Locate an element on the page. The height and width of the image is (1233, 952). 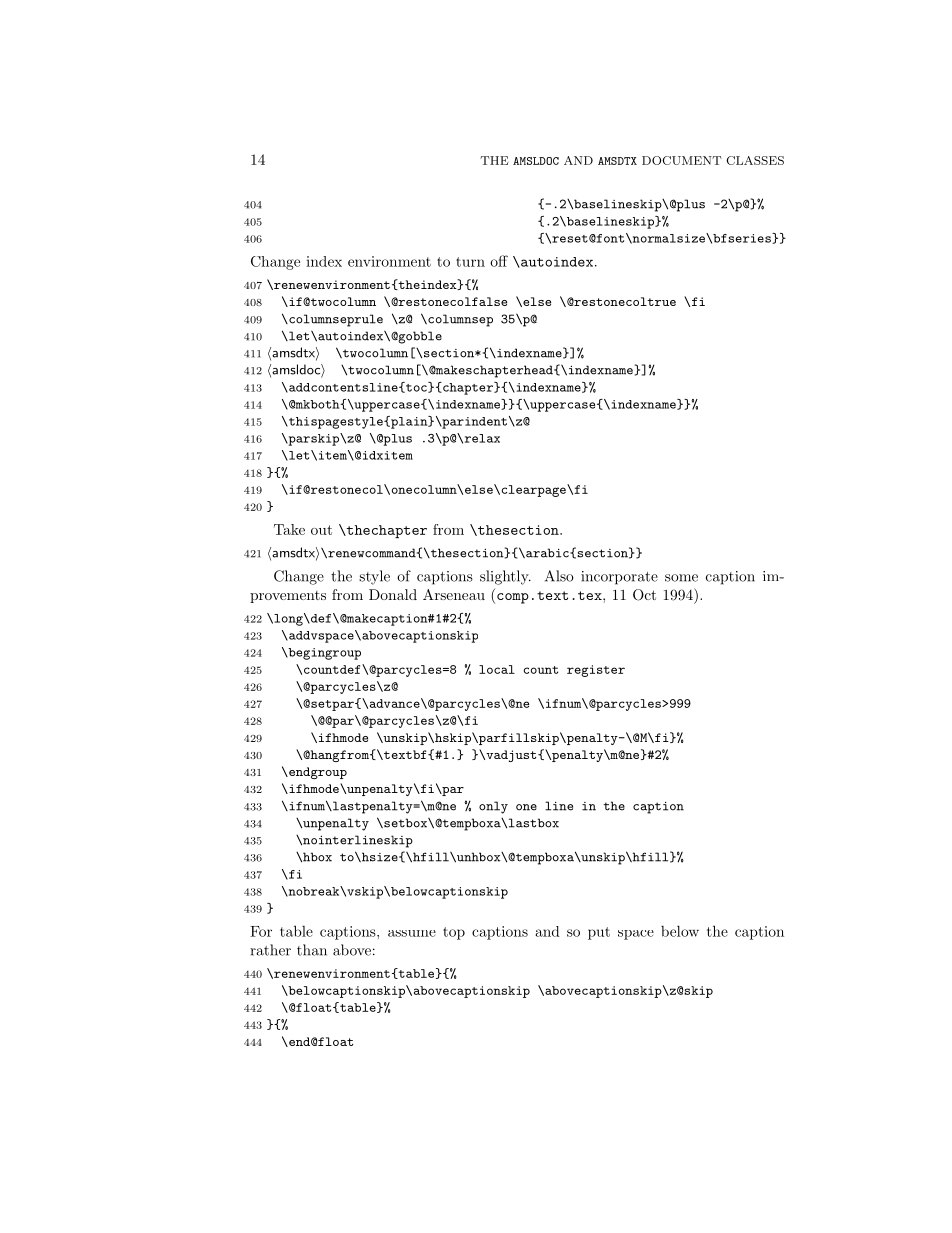
some is located at coordinates (681, 578).
